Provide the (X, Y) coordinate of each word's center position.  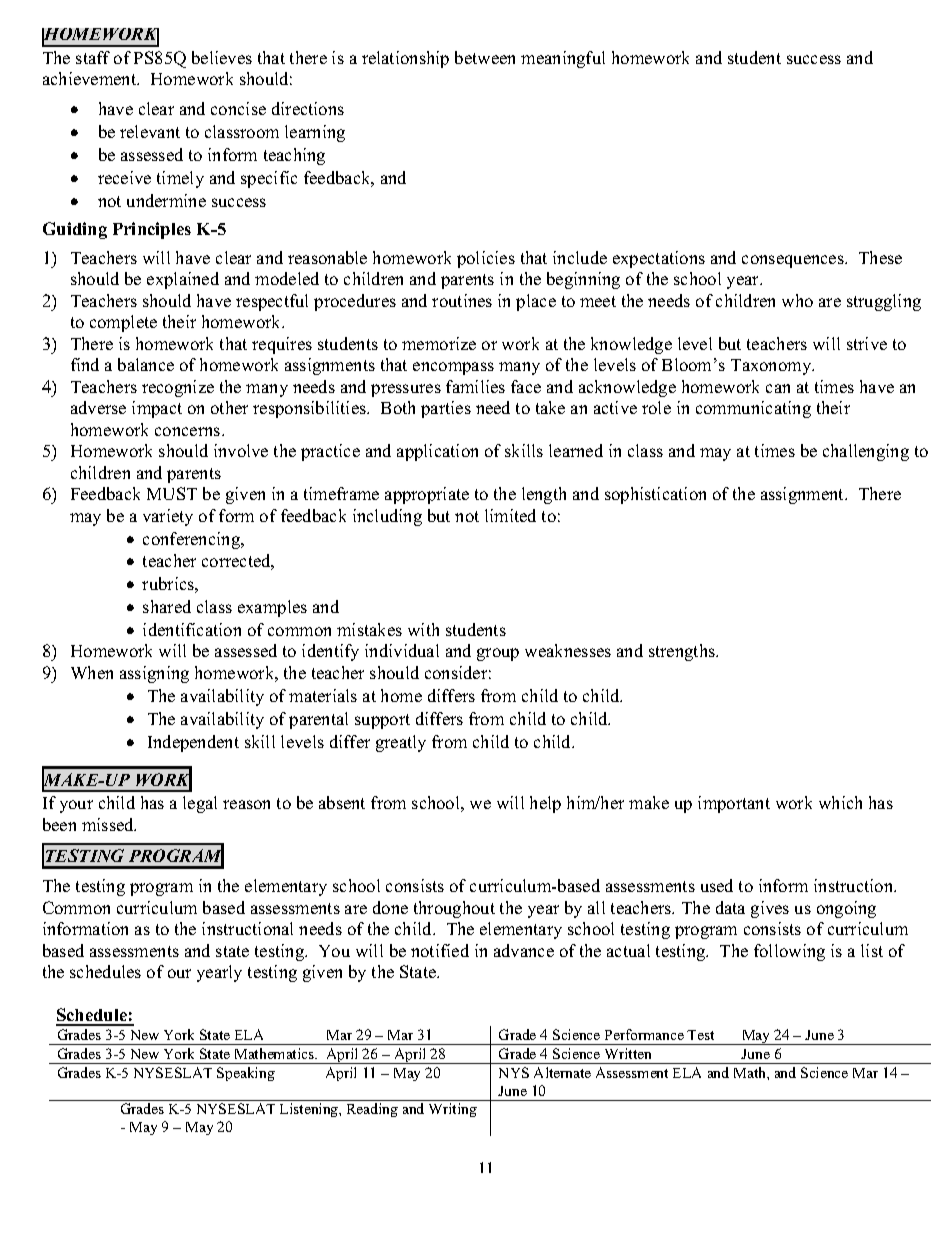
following (789, 952)
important (734, 804)
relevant (150, 131)
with (423, 629)
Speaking (246, 1074)
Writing (453, 1110)
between (485, 57)
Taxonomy (772, 367)
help (545, 804)
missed (109, 824)
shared (167, 606)
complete (123, 323)
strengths (683, 652)
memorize (439, 343)
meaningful (563, 59)
